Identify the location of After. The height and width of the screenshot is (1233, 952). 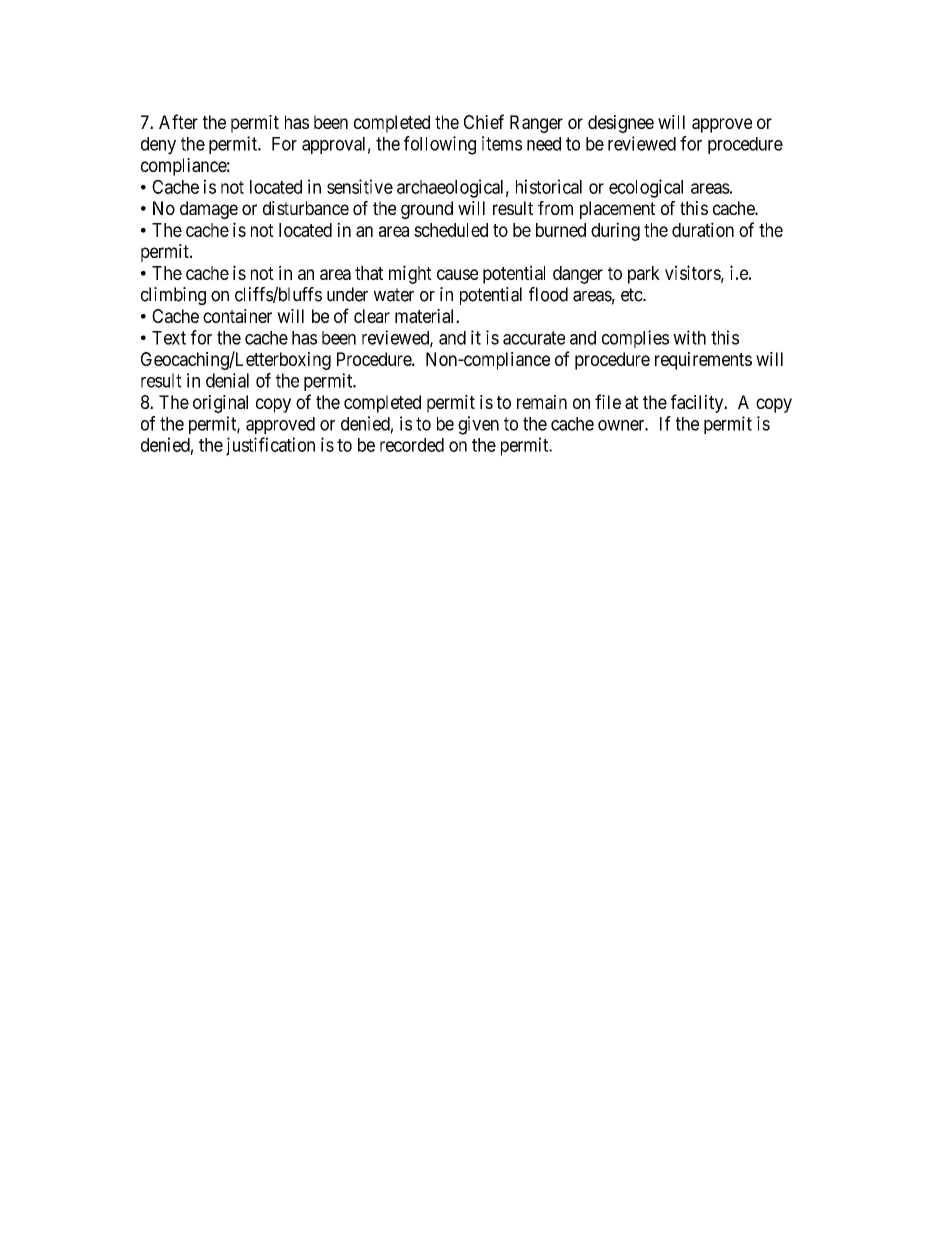
(178, 121).
